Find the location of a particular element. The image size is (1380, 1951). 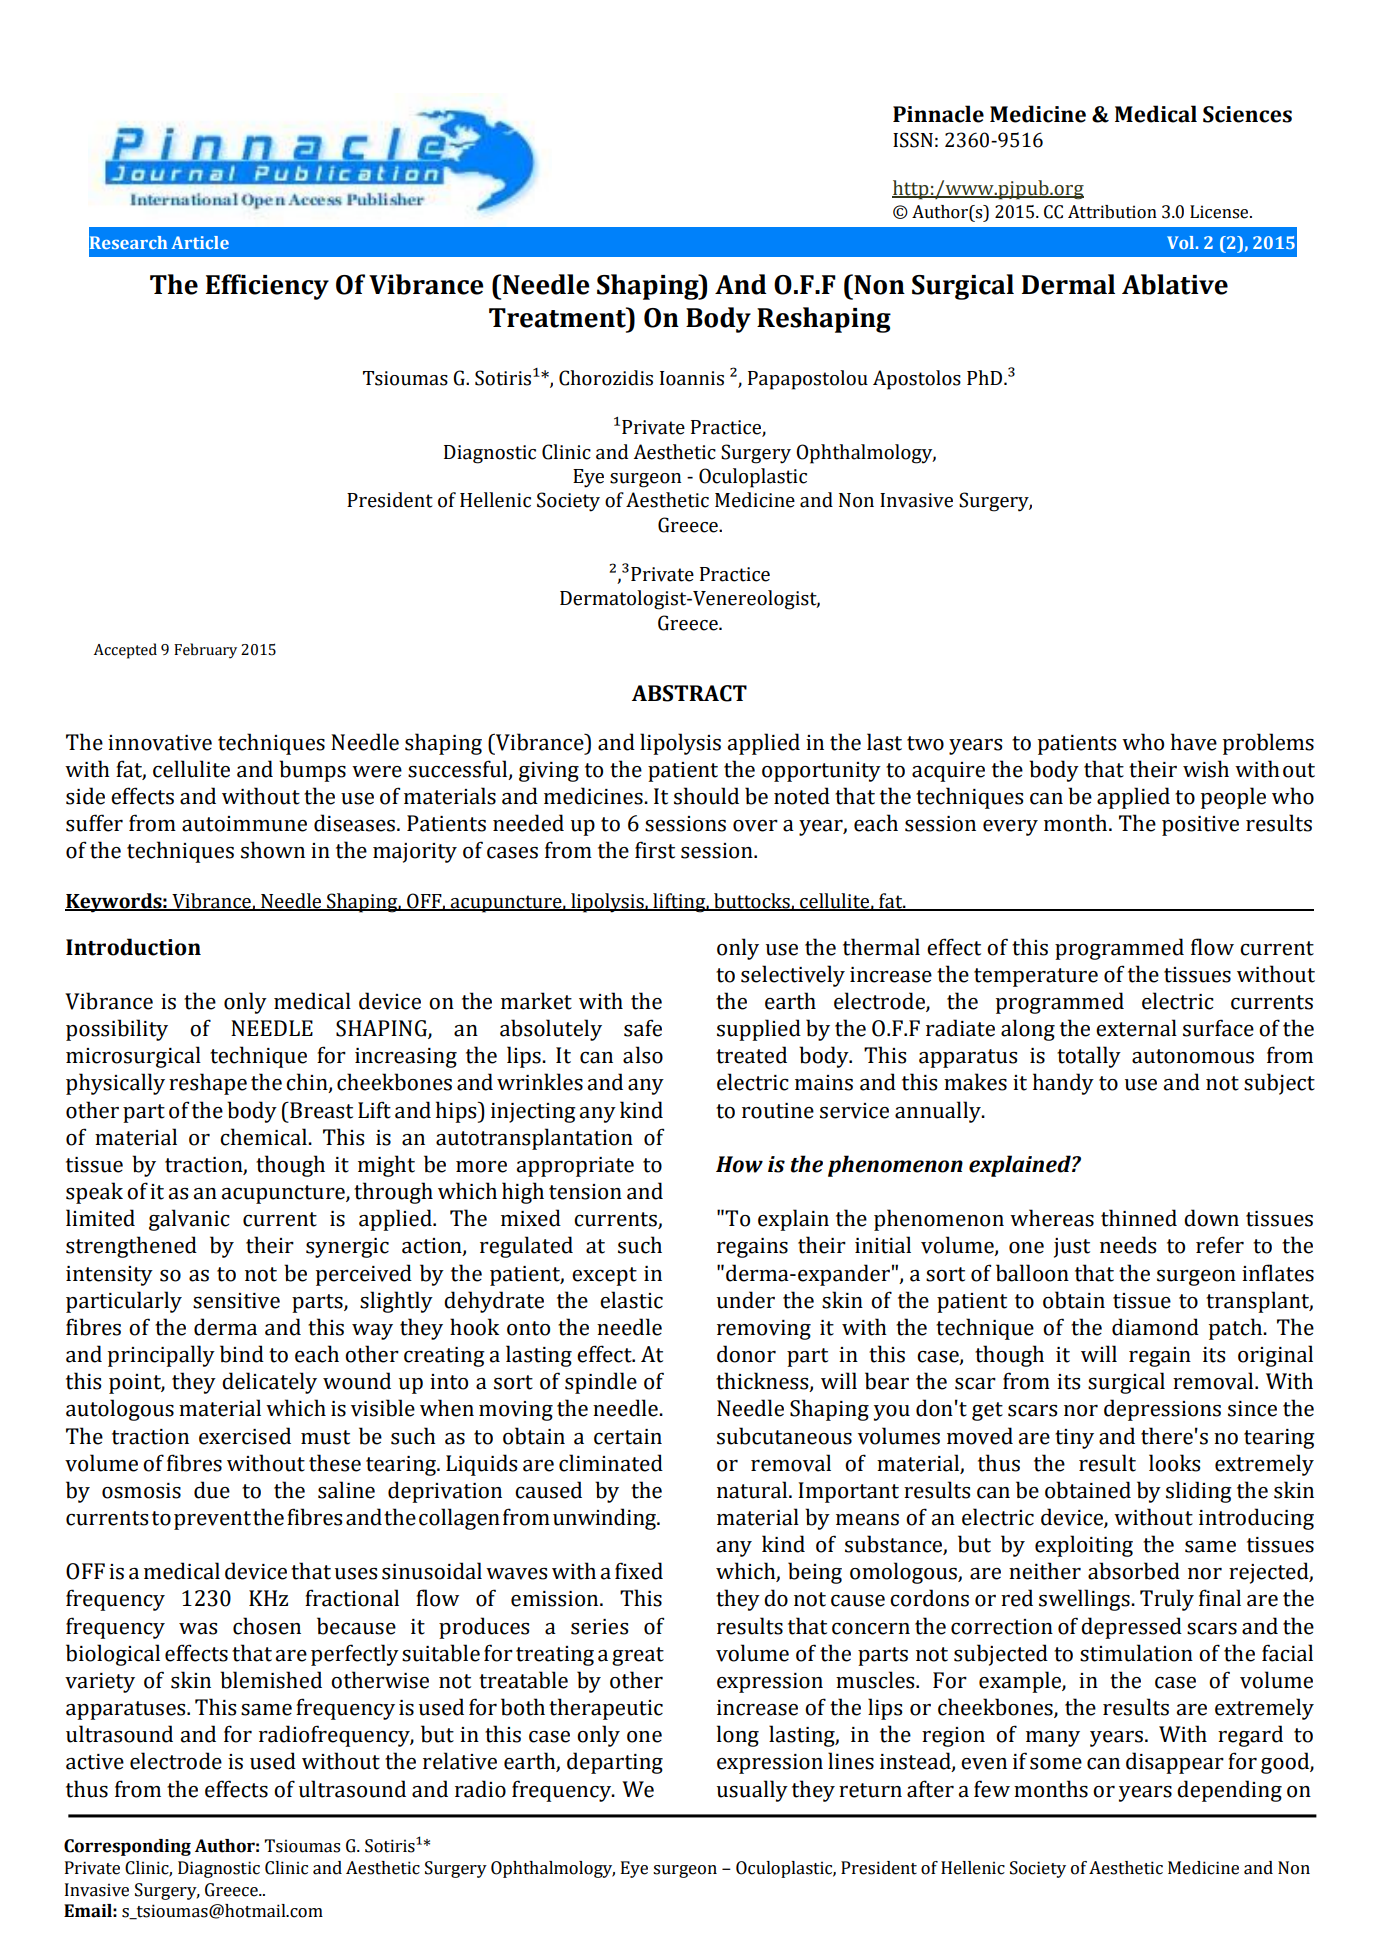

Attribution is located at coordinates (1112, 212).
